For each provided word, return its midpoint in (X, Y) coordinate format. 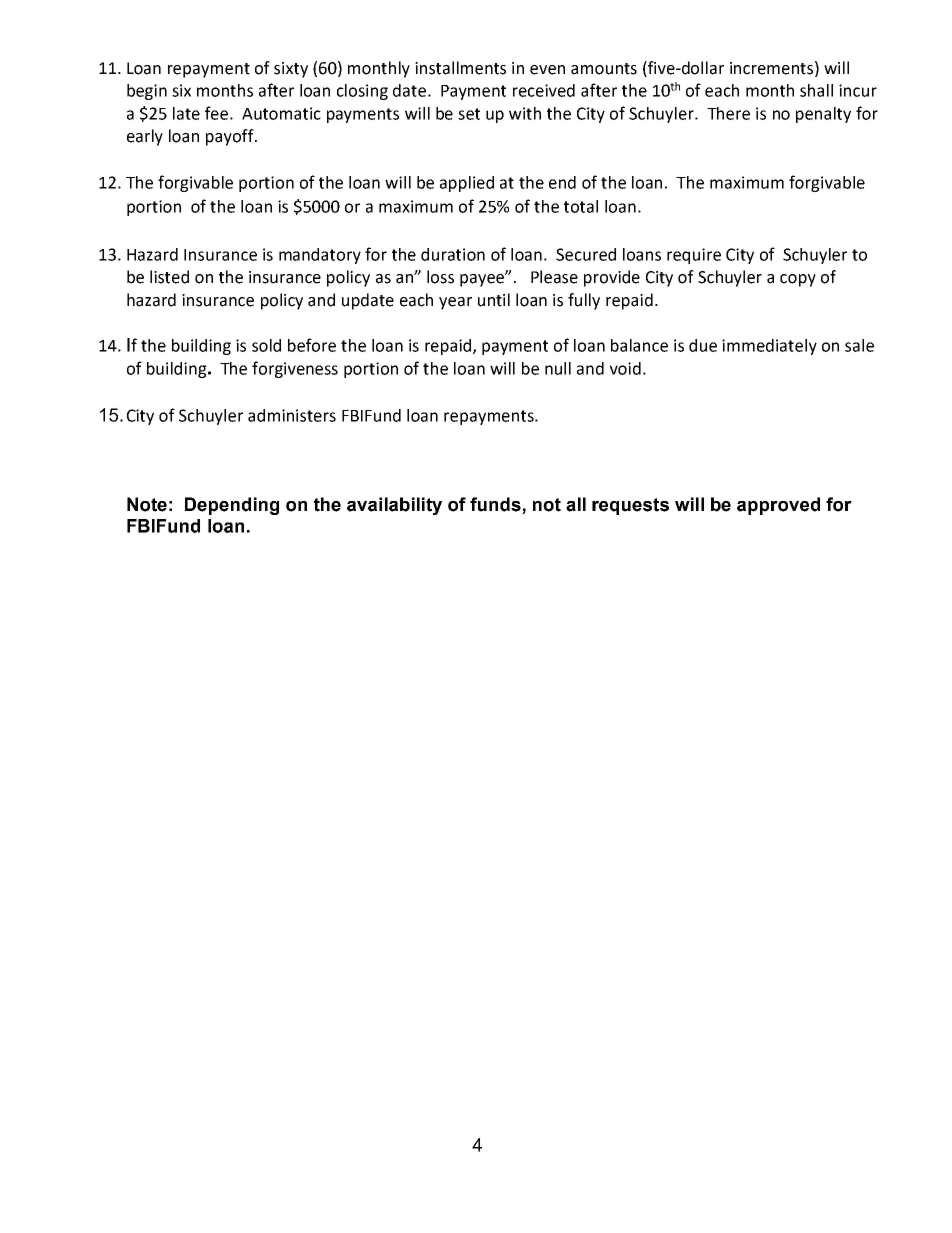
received (544, 90)
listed (169, 277)
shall (816, 90)
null (558, 368)
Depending (232, 506)
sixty (291, 70)
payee (483, 280)
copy (798, 280)
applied (467, 184)
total (581, 206)
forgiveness (295, 369)
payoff (231, 137)
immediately (769, 347)
